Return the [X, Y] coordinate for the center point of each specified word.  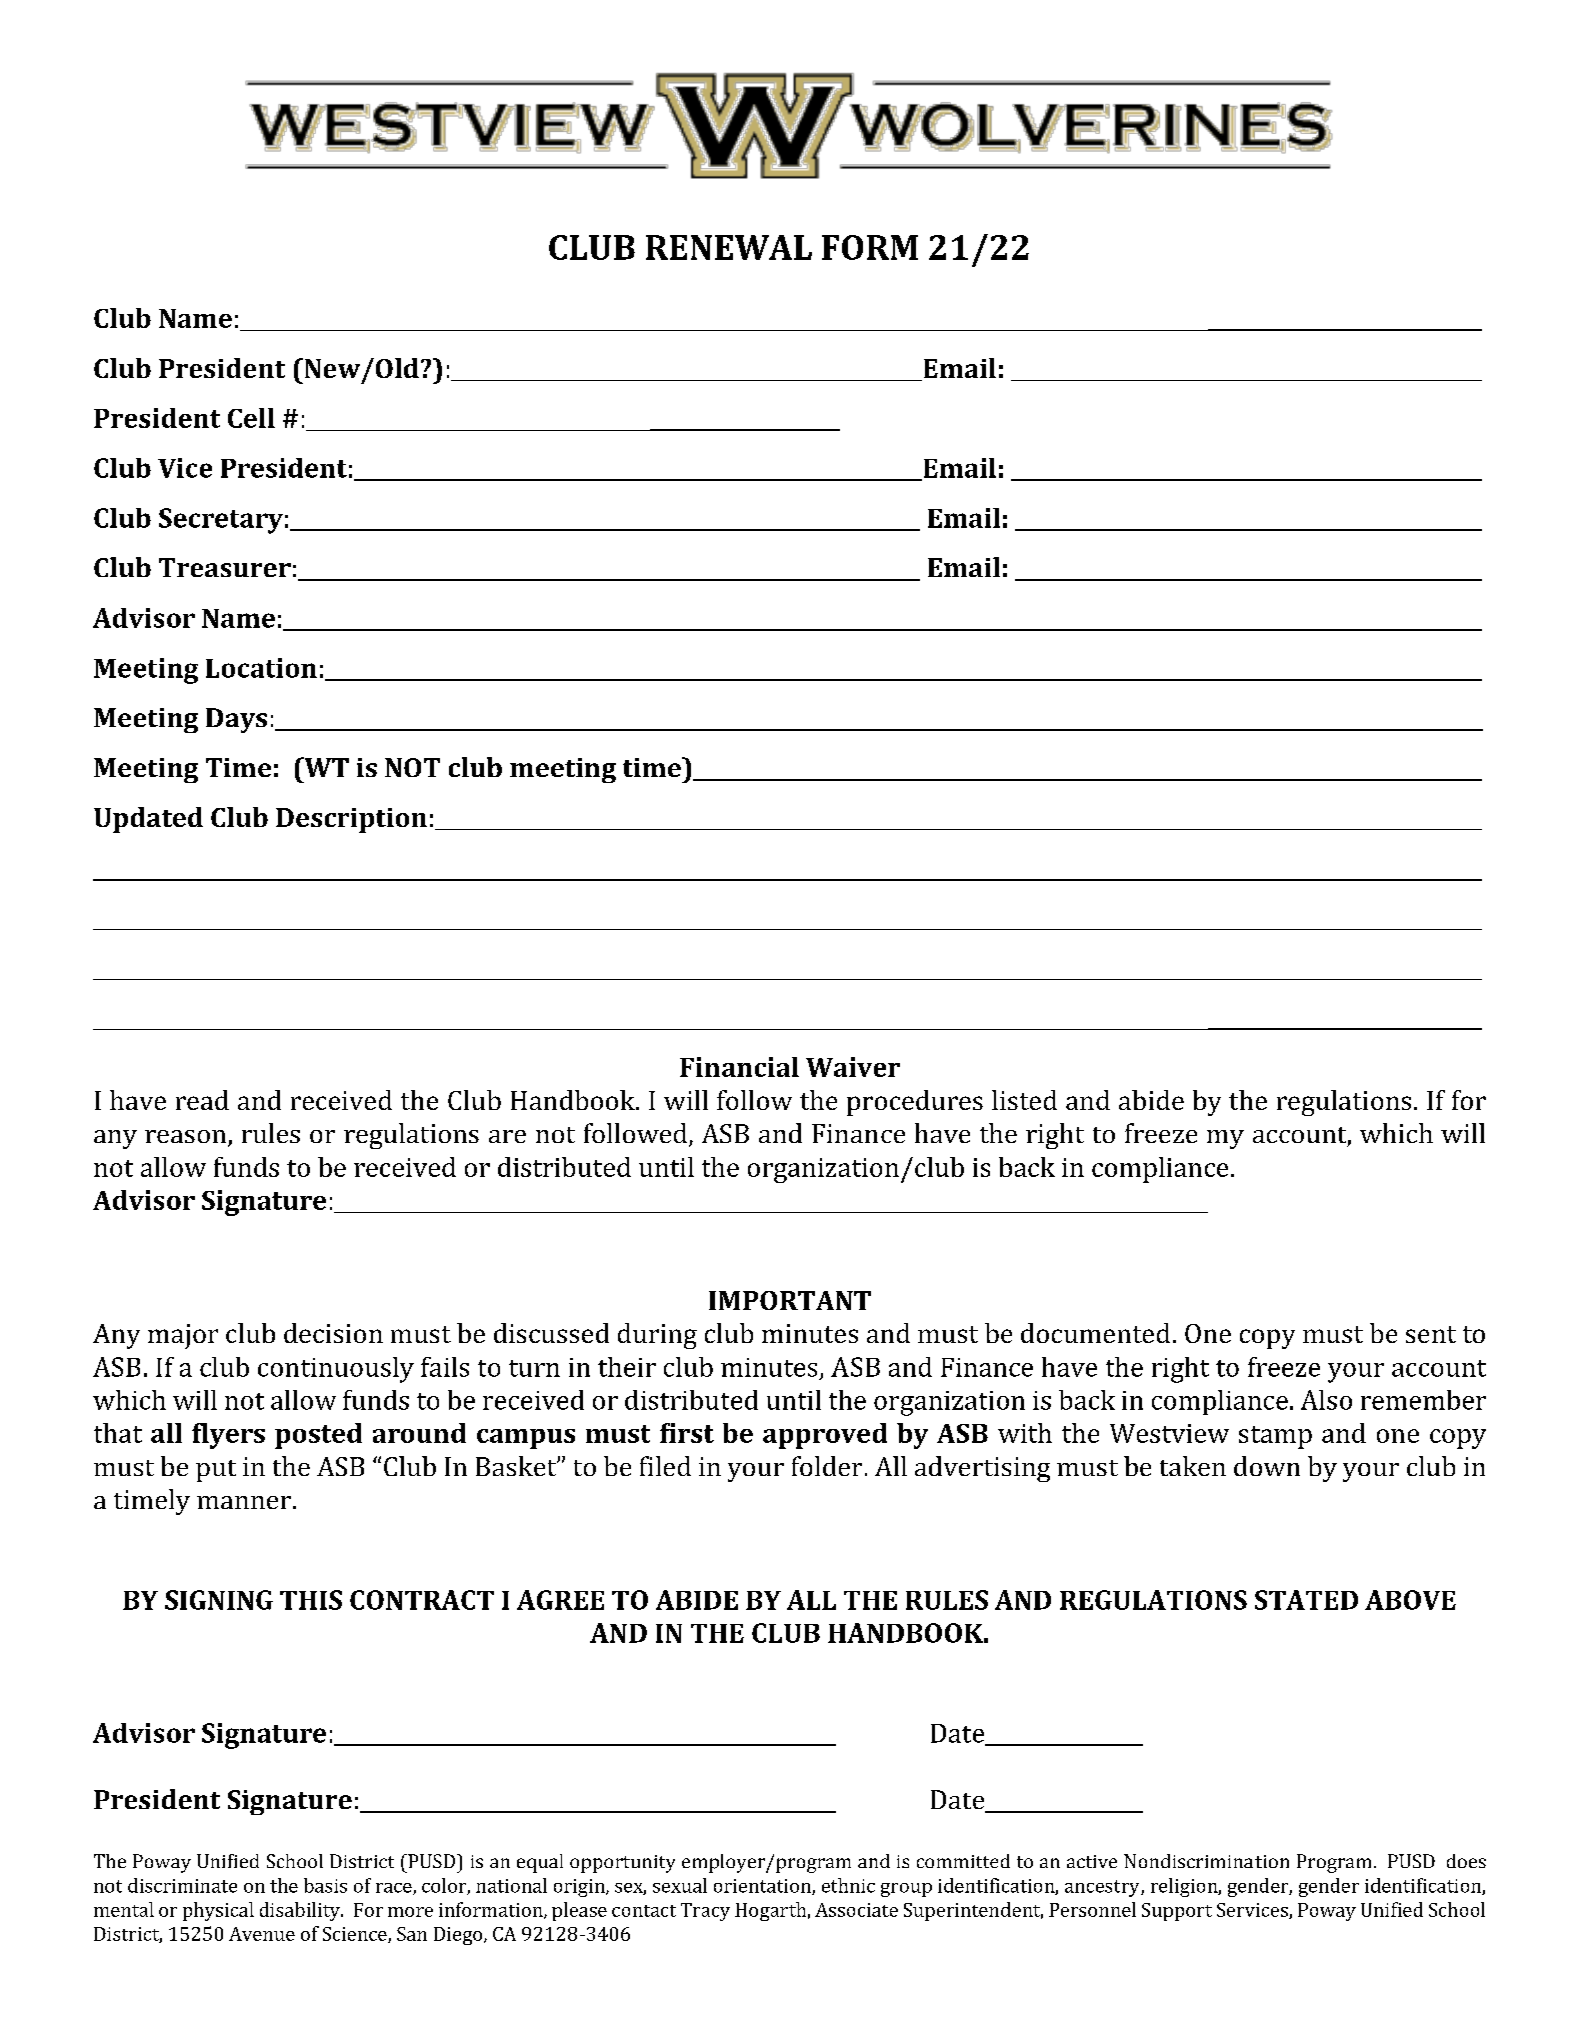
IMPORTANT [790, 1300]
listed [1024, 1100]
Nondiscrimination [1206, 1861]
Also [1326, 1400]
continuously [336, 1370]
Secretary [221, 521]
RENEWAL [729, 247]
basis [325, 1885]
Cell [251, 418]
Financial [739, 1067]
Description [351, 820]
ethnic [848, 1885]
